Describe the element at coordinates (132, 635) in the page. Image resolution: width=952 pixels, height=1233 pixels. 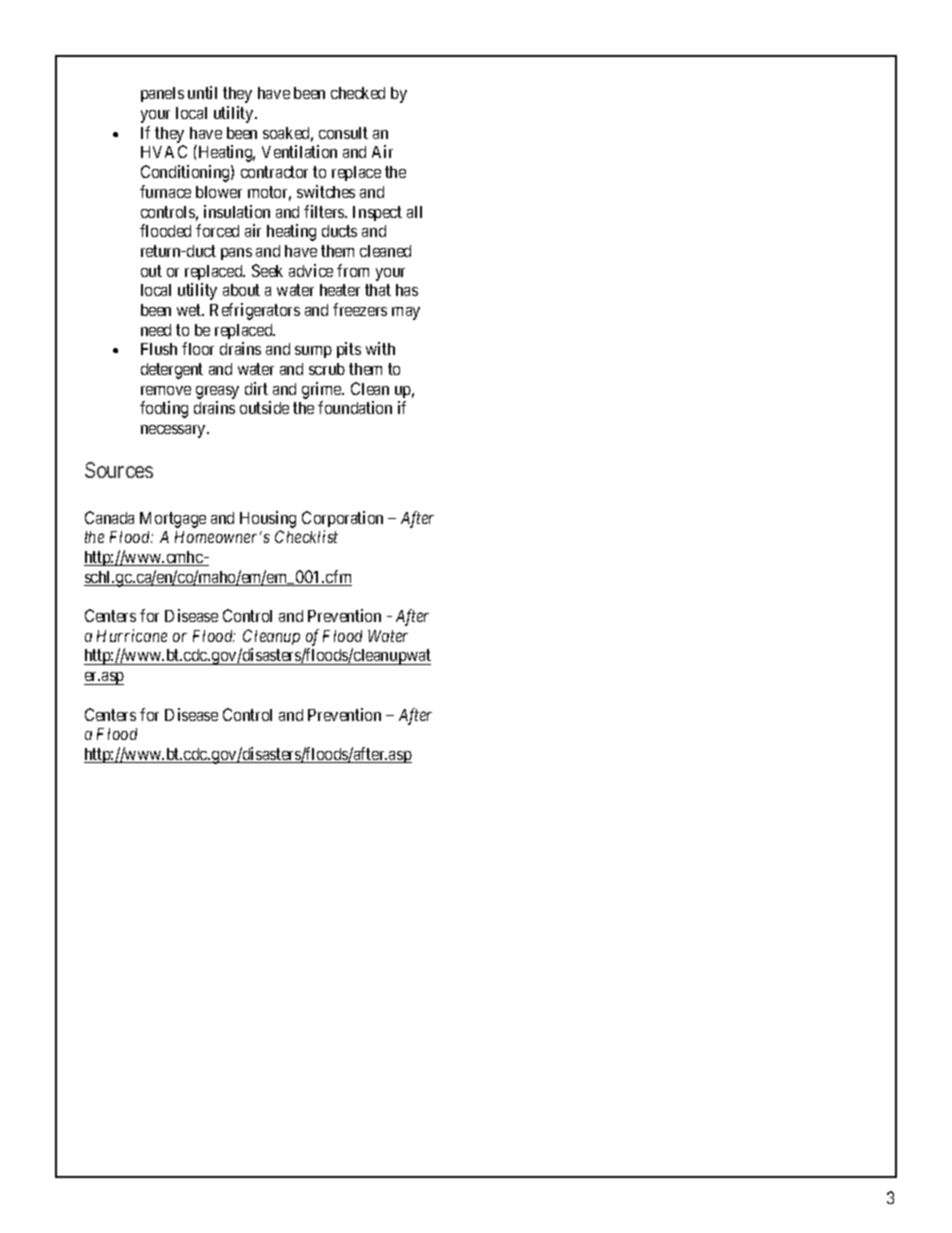
I see `Hurricane` at that location.
